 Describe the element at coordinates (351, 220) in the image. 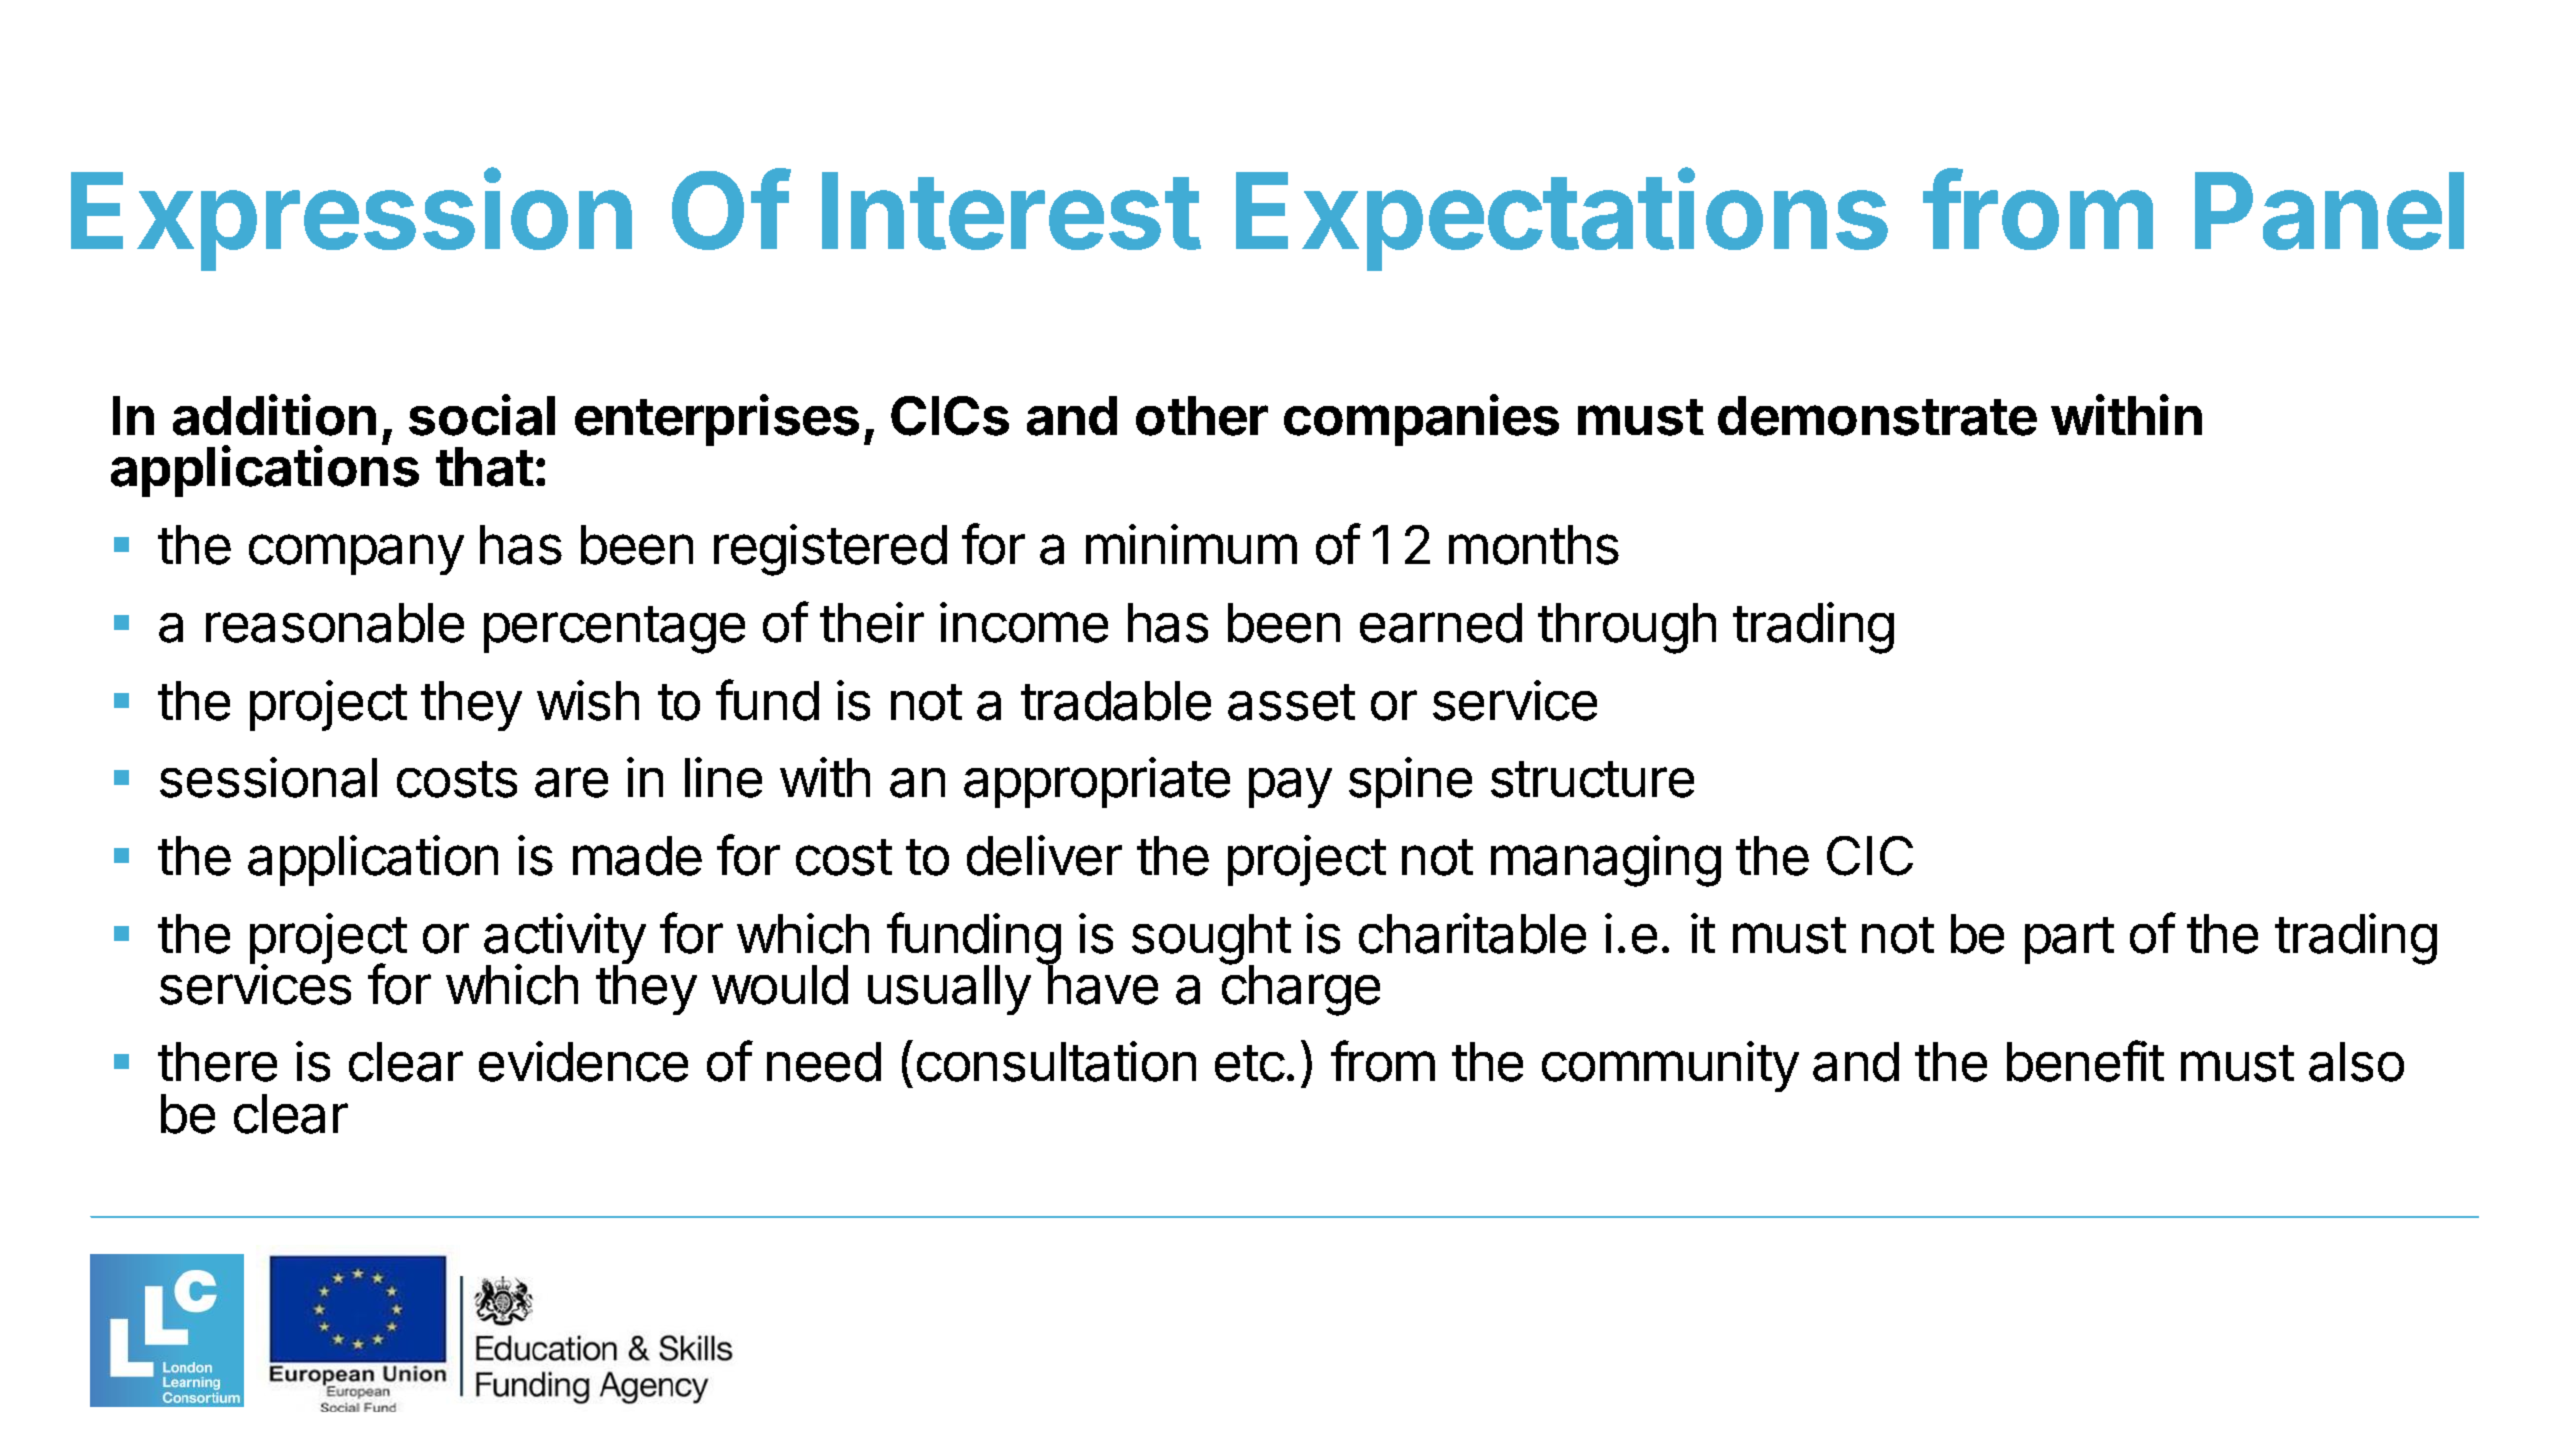

I see `Expression` at that location.
